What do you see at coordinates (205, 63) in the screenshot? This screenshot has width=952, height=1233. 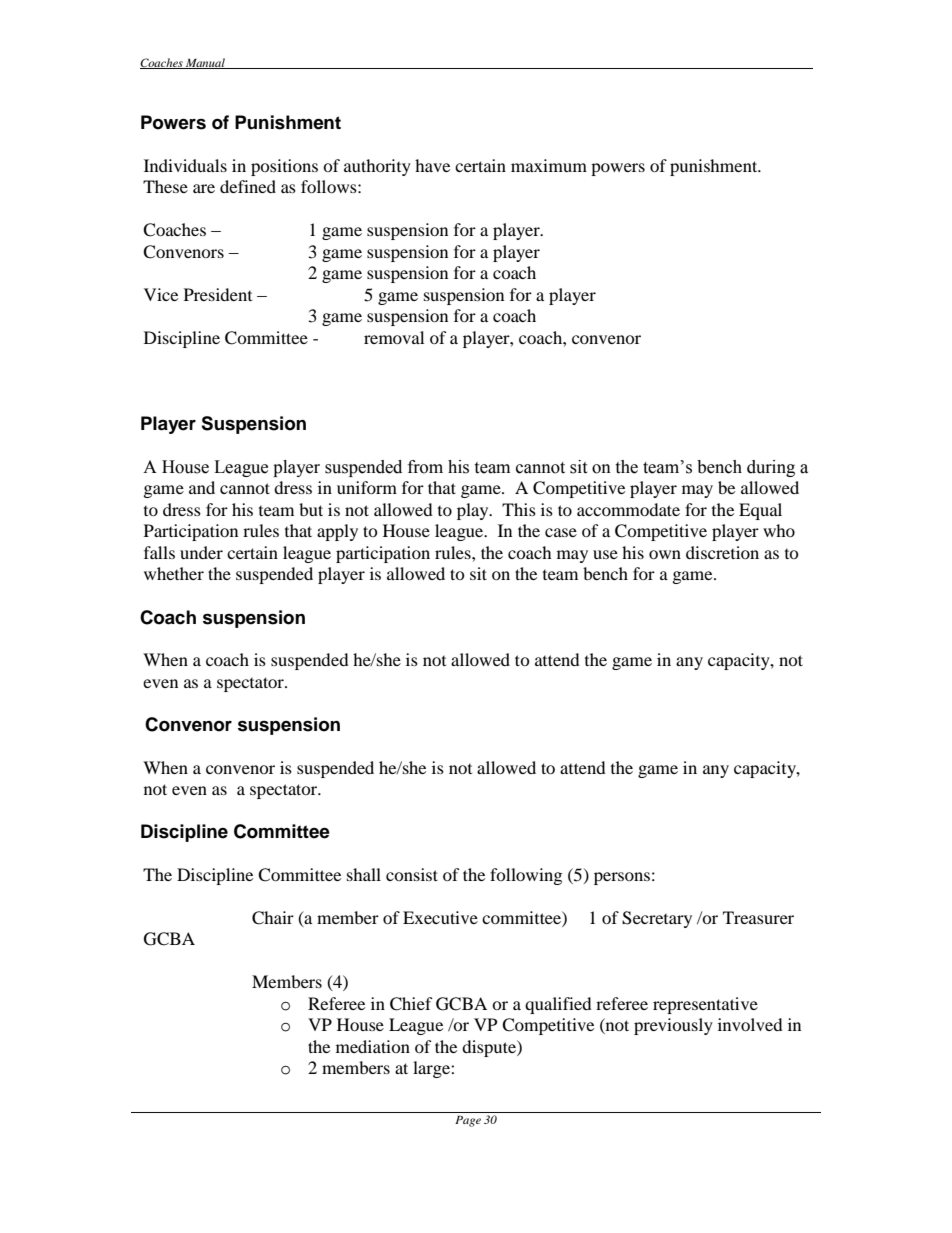 I see `Manual` at bounding box center [205, 63].
